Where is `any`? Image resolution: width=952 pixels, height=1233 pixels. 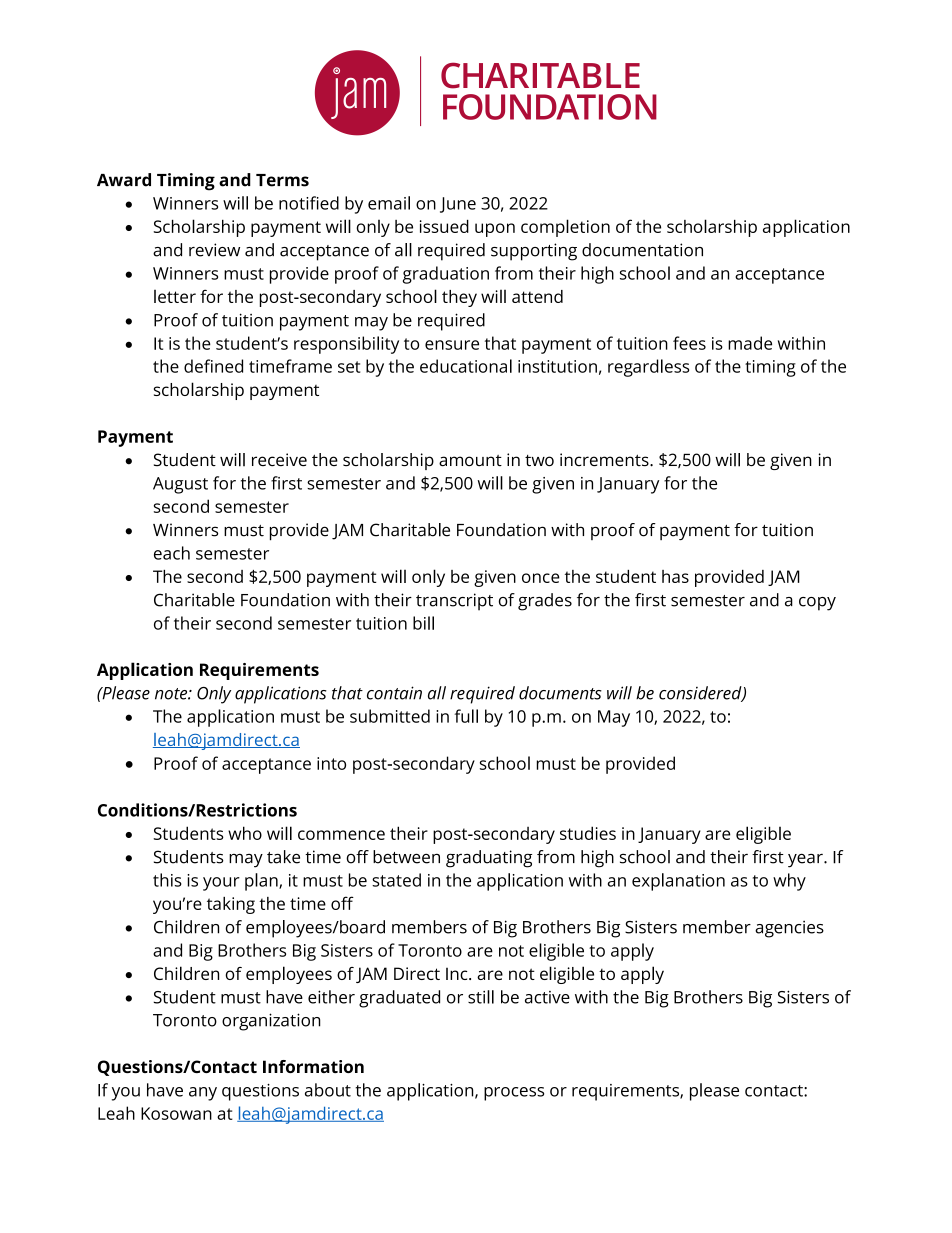 any is located at coordinates (203, 1094).
